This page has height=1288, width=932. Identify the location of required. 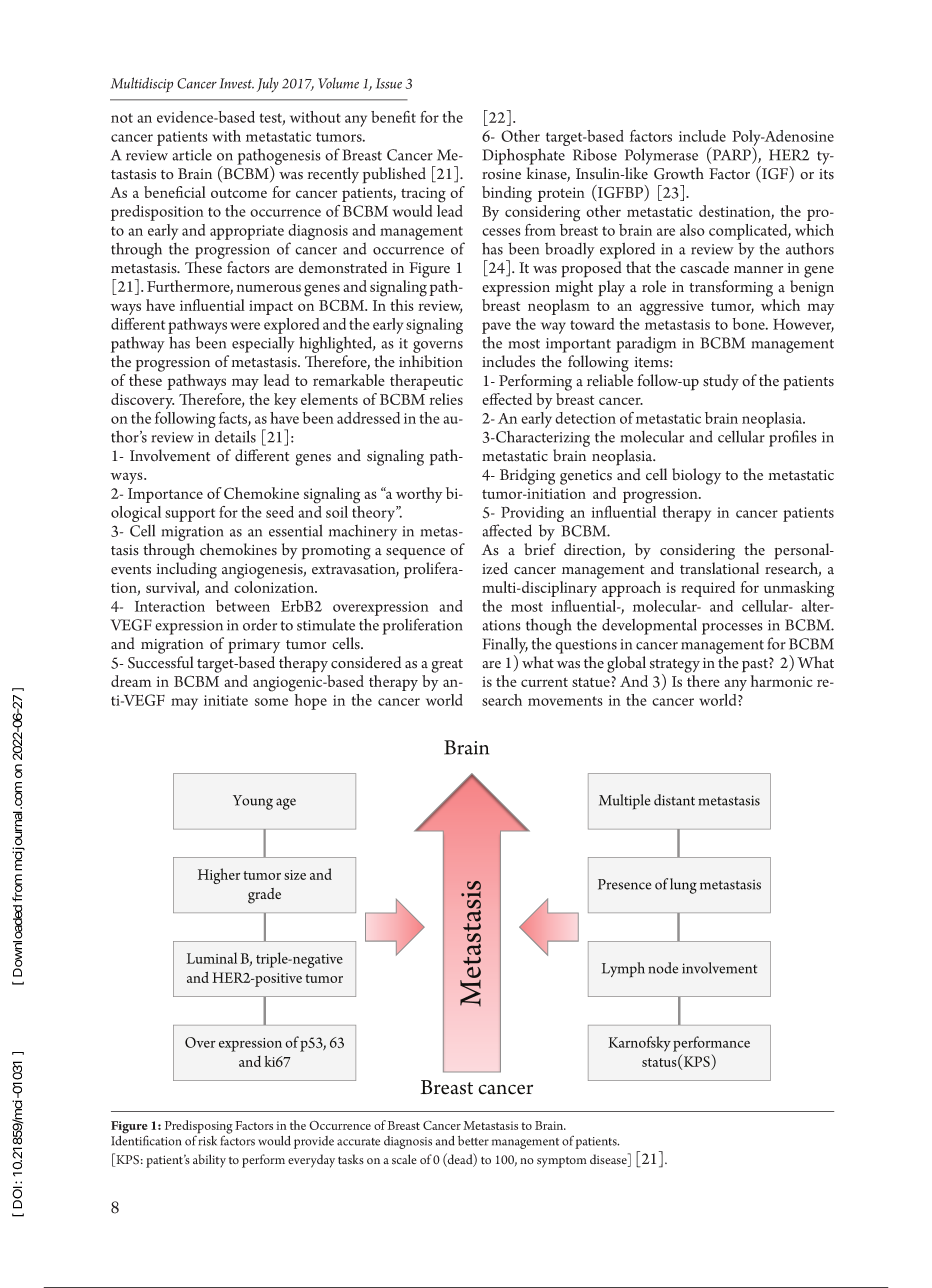
(708, 589).
